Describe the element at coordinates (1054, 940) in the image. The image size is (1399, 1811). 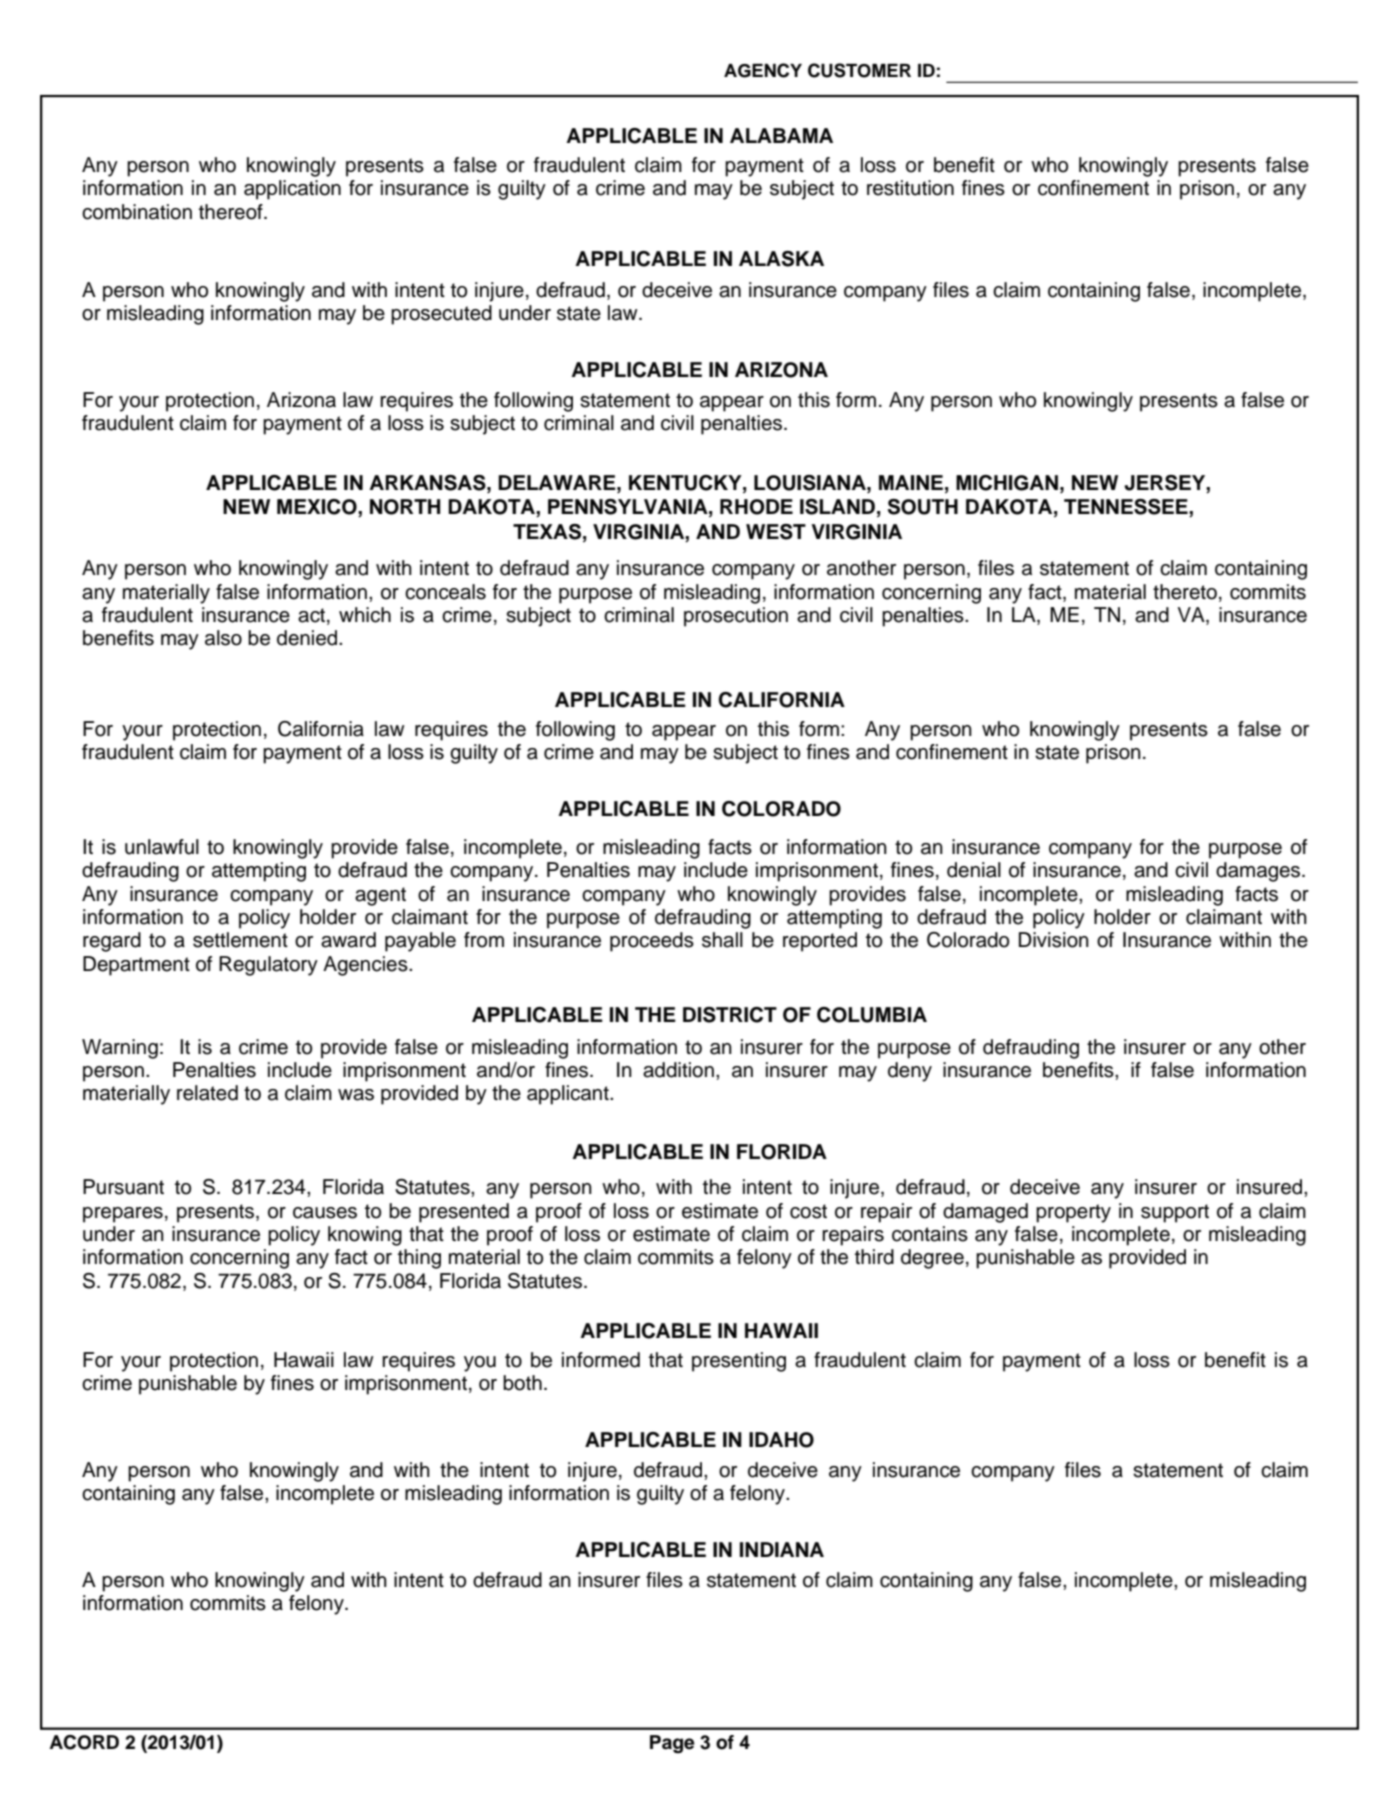
I see `Division` at that location.
